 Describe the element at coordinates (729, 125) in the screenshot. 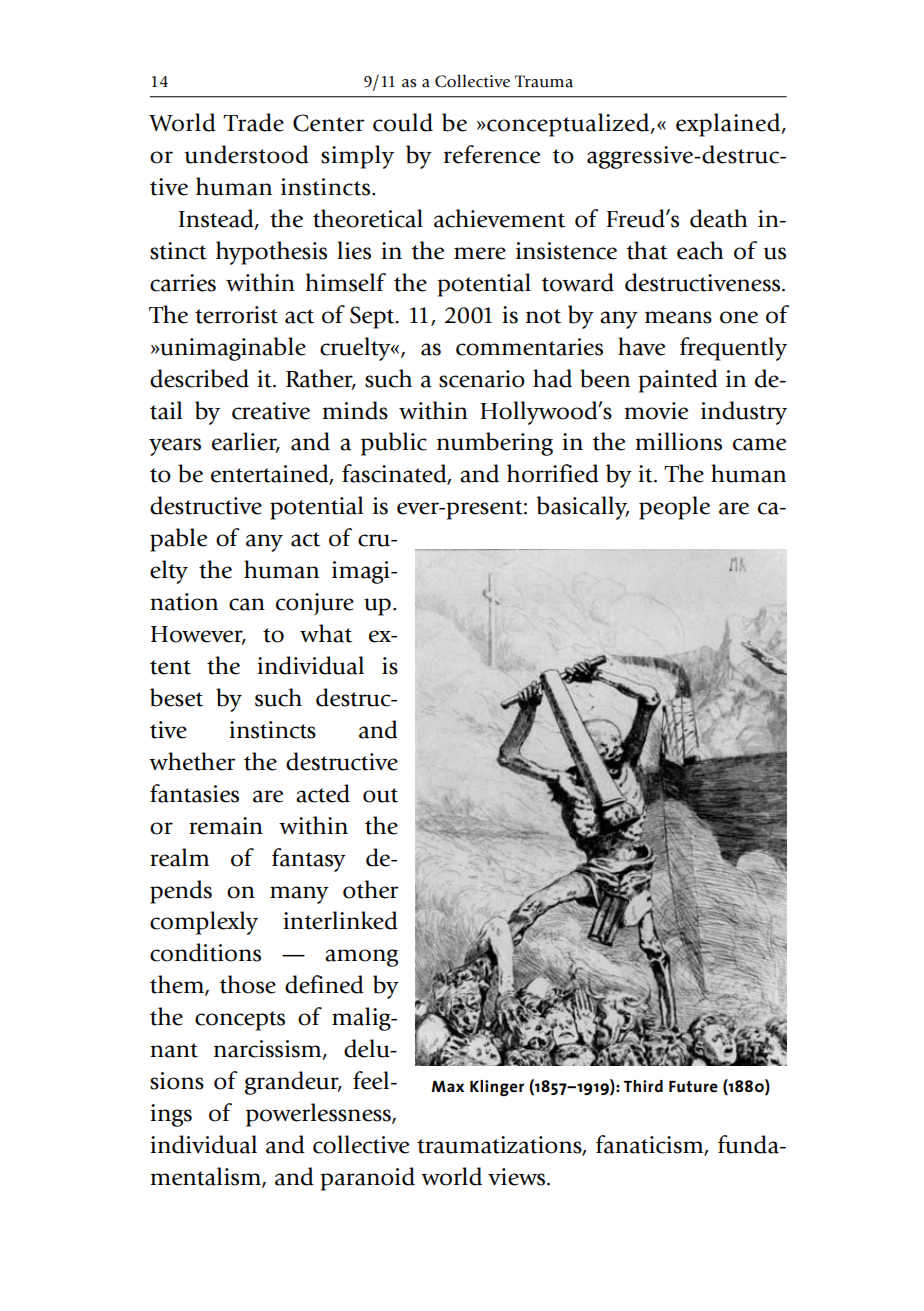

I see `explained` at that location.
